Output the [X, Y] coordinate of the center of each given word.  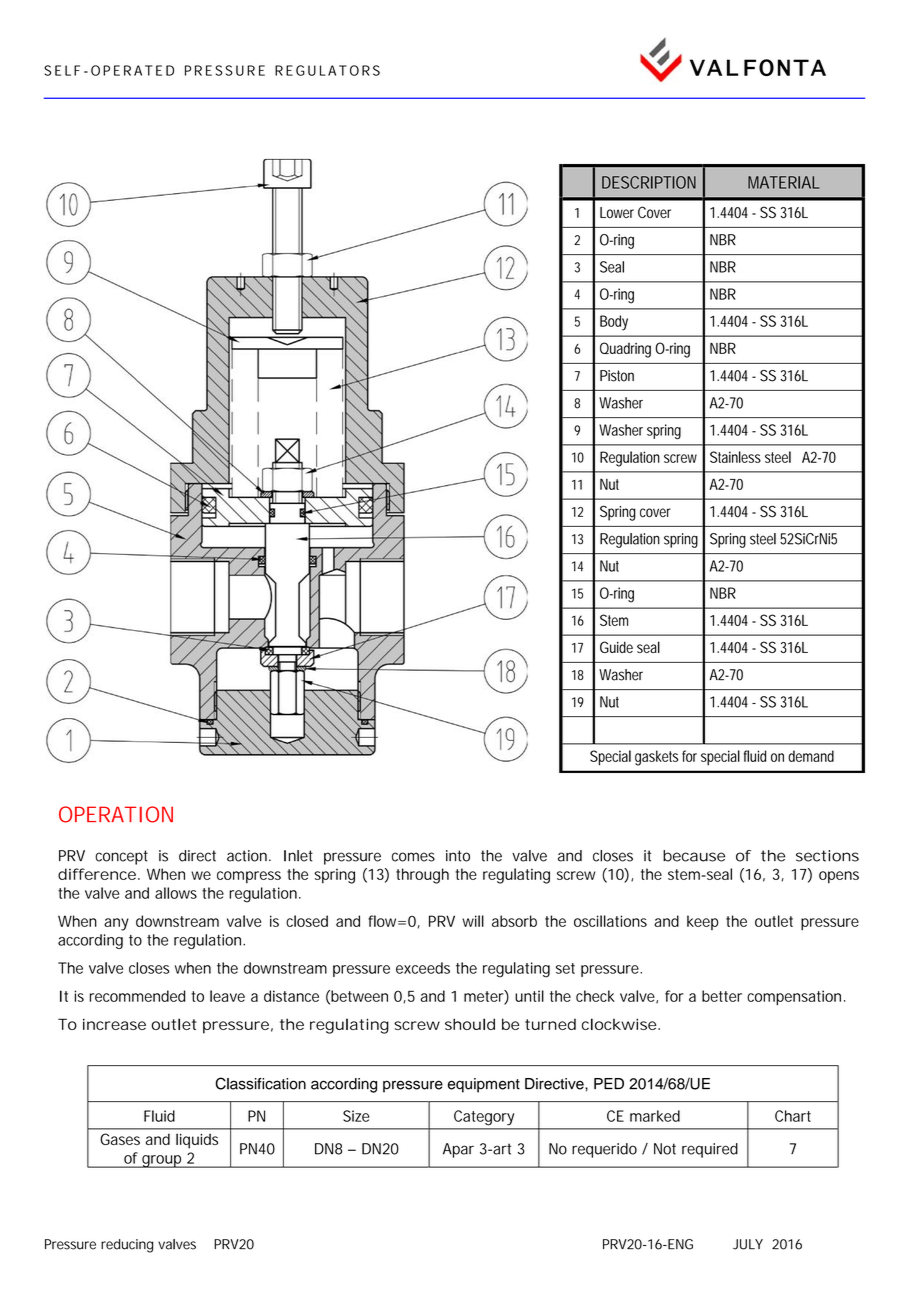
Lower [617, 212]
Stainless [735, 457]
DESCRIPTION [649, 182]
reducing [127, 1246]
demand [811, 756]
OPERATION [116, 814]
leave [227, 996]
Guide [616, 647]
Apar [458, 1150]
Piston [617, 376]
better [722, 996]
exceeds [423, 968]
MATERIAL [783, 182]
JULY [748, 1244]
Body [614, 323]
